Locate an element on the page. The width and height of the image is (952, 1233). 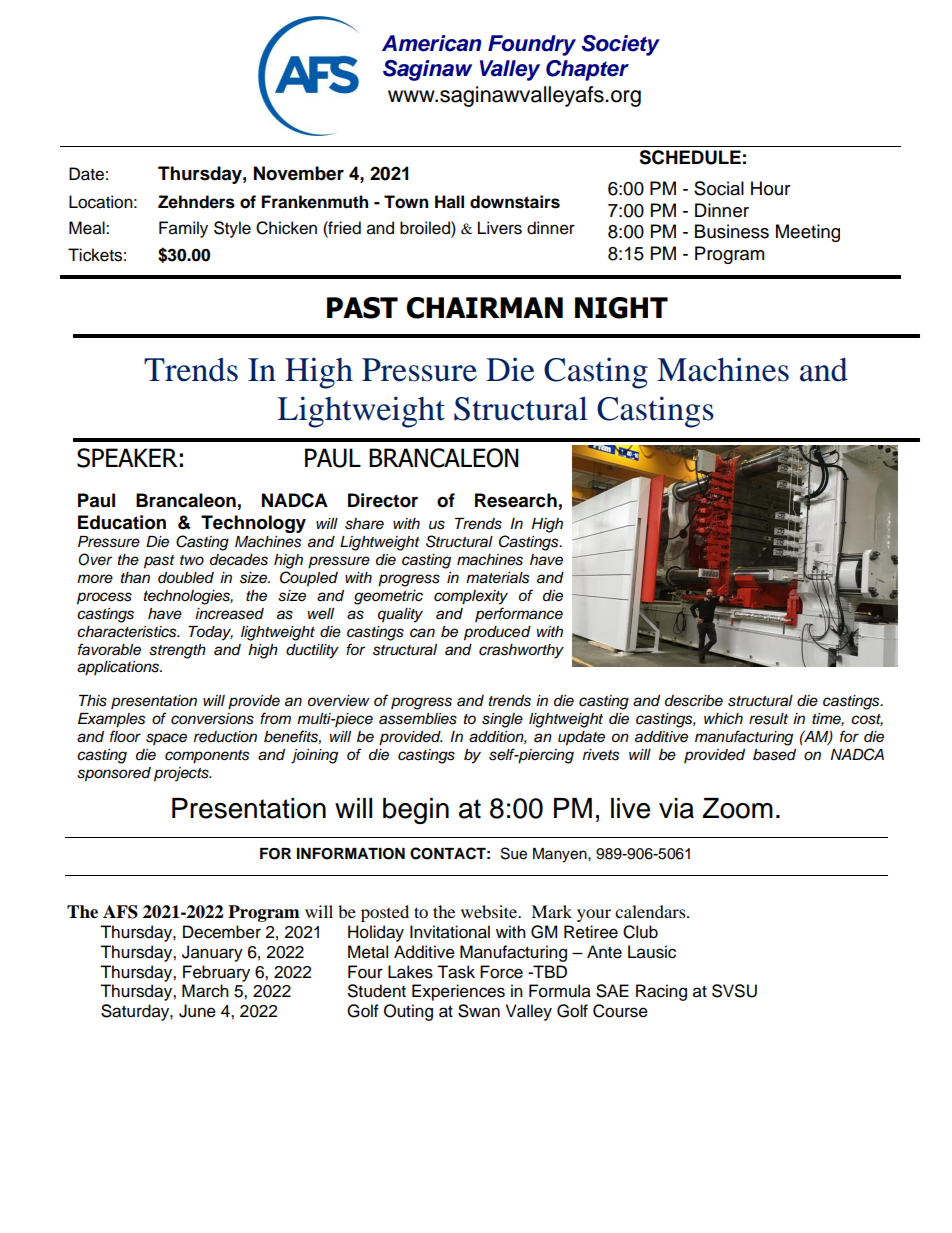
describe is located at coordinates (694, 701).
